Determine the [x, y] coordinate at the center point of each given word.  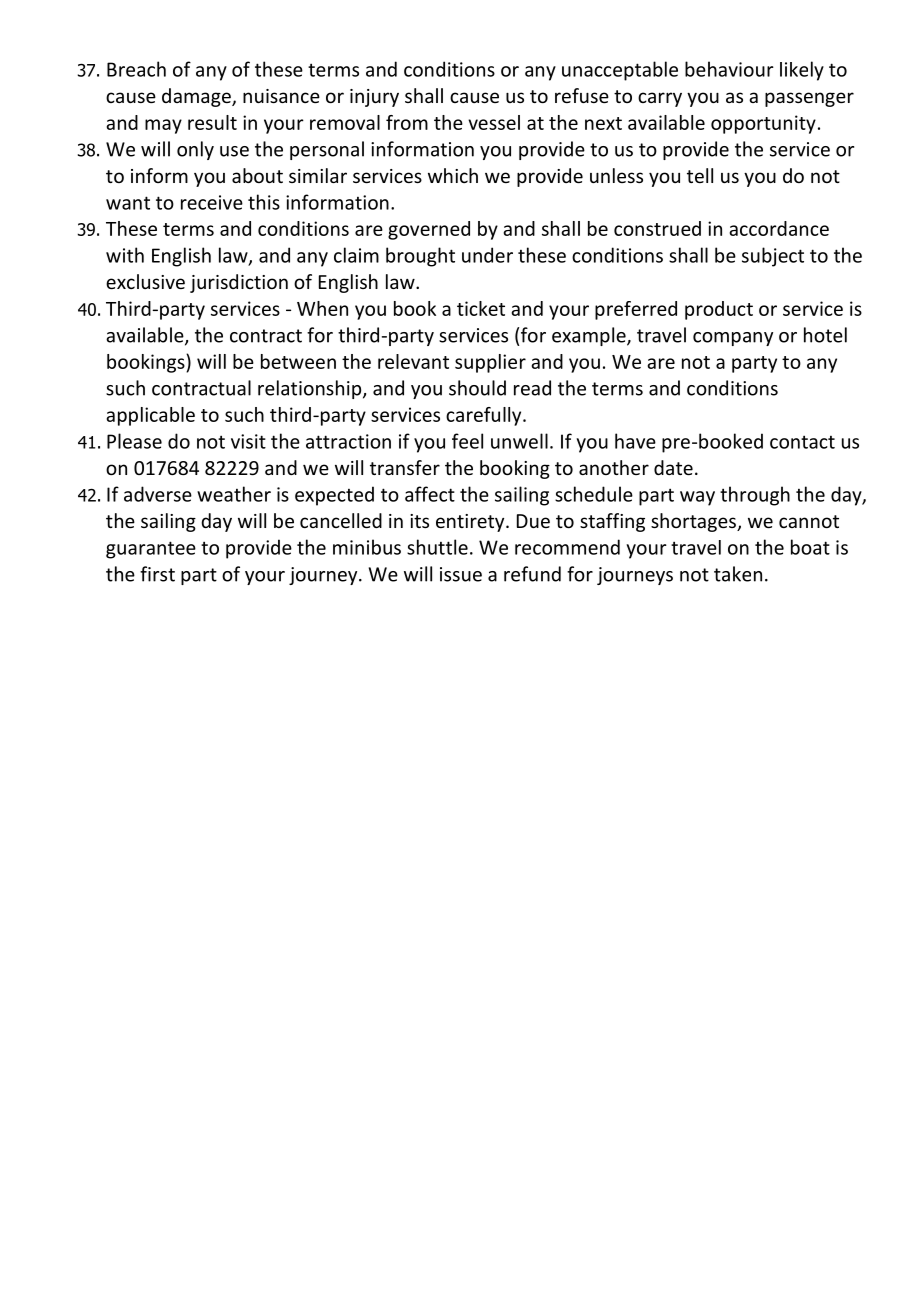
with [125, 255]
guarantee [151, 550]
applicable [150, 416]
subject [773, 257]
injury [374, 98]
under [487, 255]
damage [197, 97]
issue [461, 574]
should [477, 388]
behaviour [729, 69]
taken [738, 574]
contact [802, 442]
